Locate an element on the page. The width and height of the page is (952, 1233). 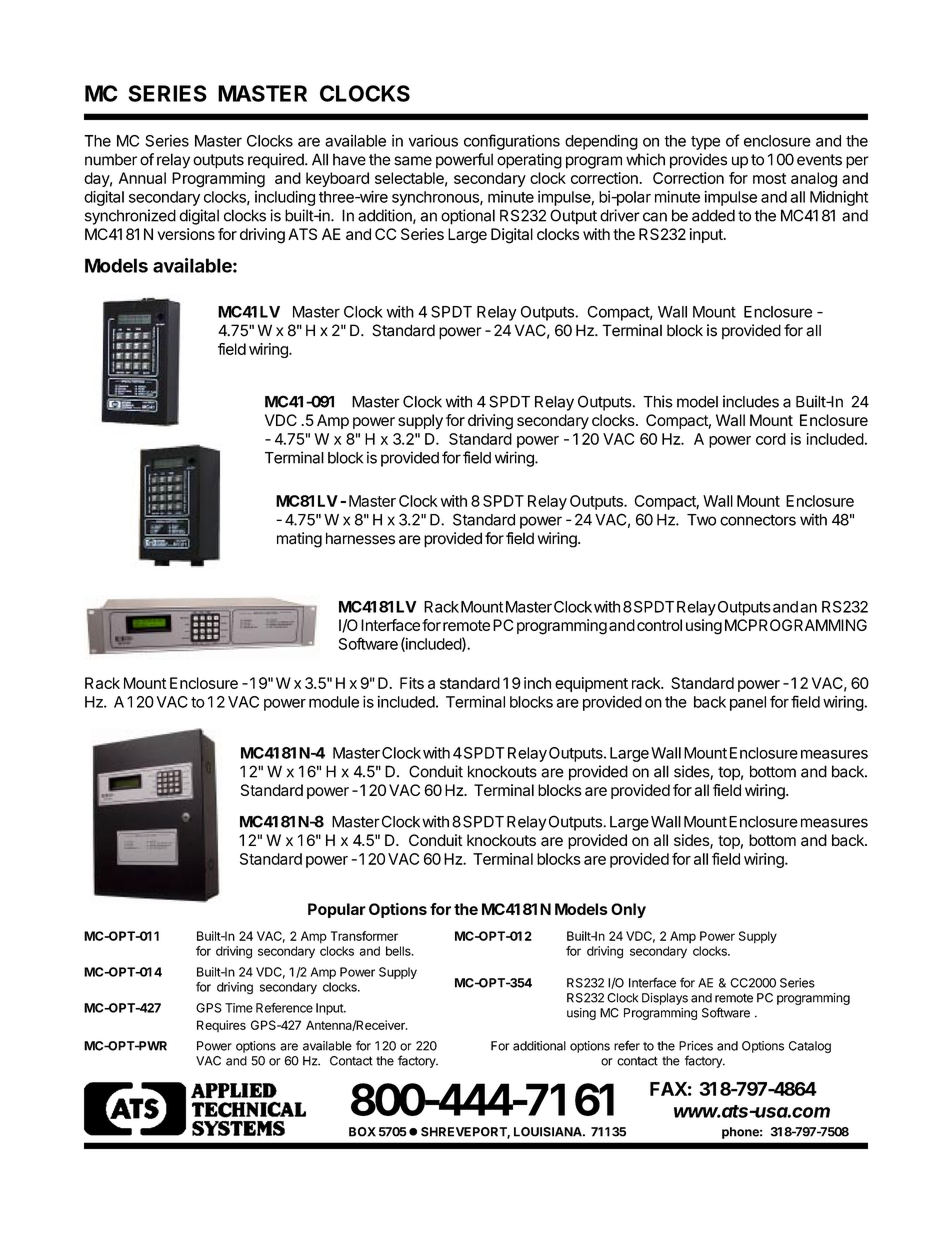
inch is located at coordinates (537, 683).
